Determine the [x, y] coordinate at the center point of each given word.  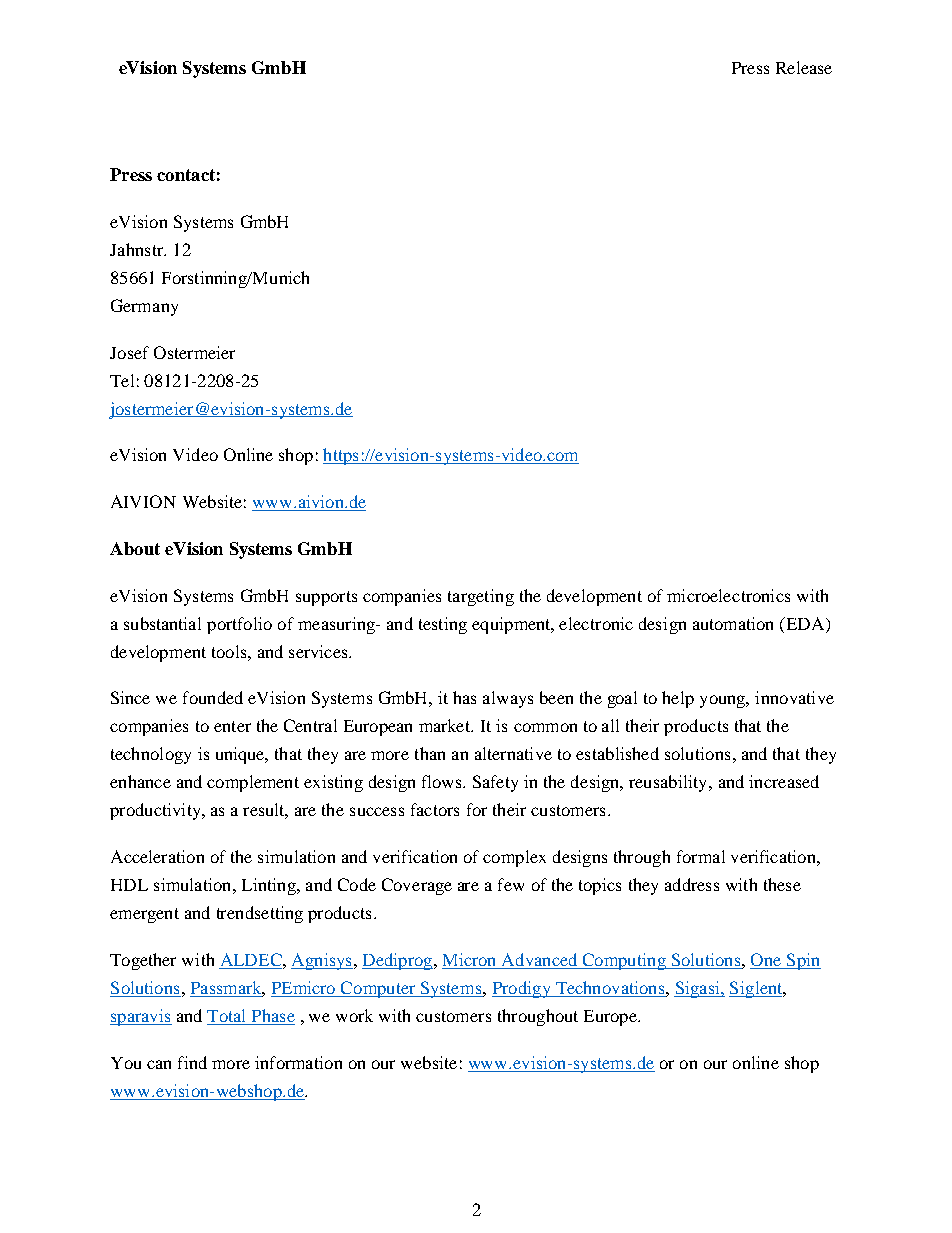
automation [733, 623]
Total [228, 1017]
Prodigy [522, 989]
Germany [144, 307]
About [135, 548]
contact [186, 175]
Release [804, 67]
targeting [481, 597]
